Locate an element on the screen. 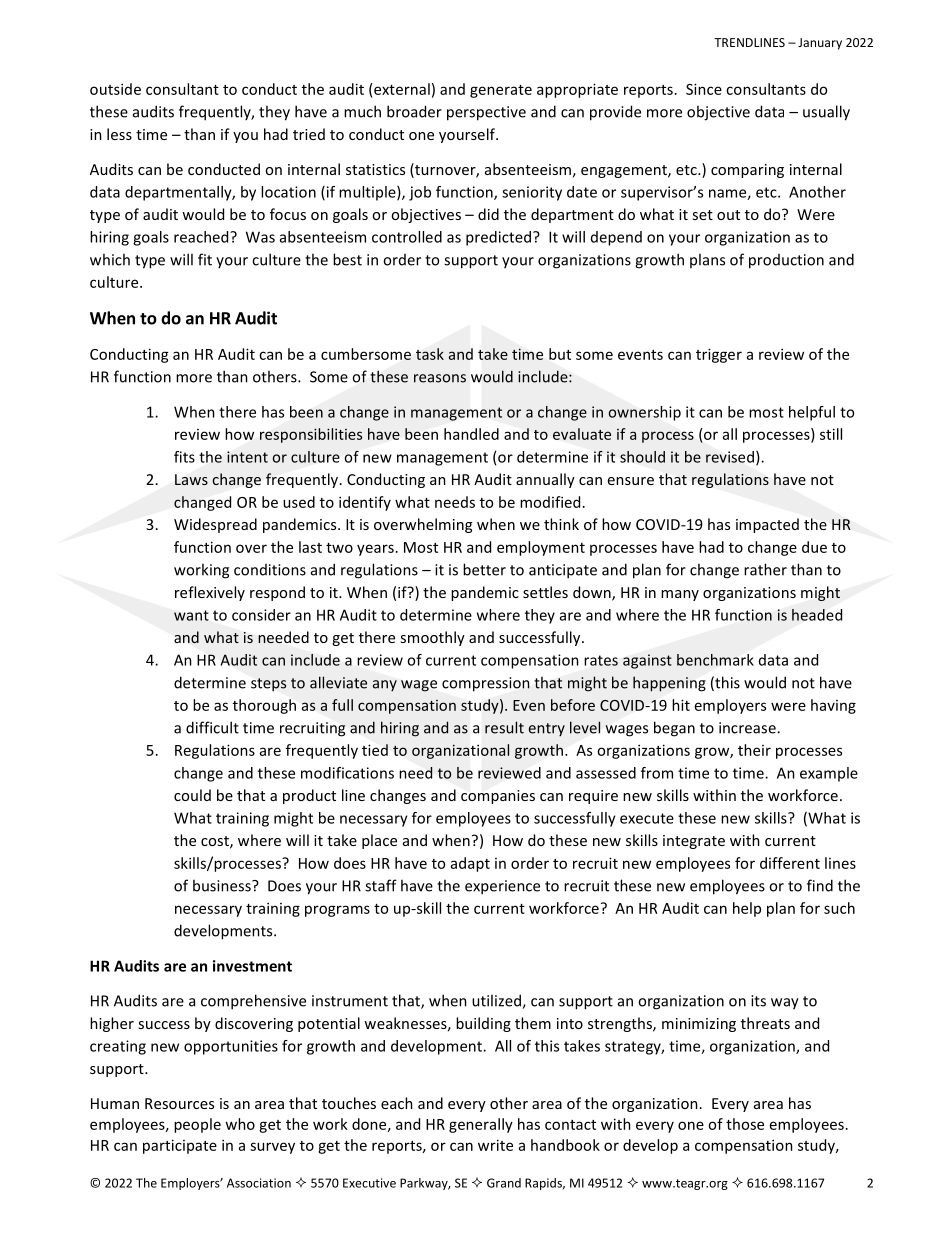 Image resolution: width=952 pixels, height=1233 pixels. business is located at coordinates (223, 885).
